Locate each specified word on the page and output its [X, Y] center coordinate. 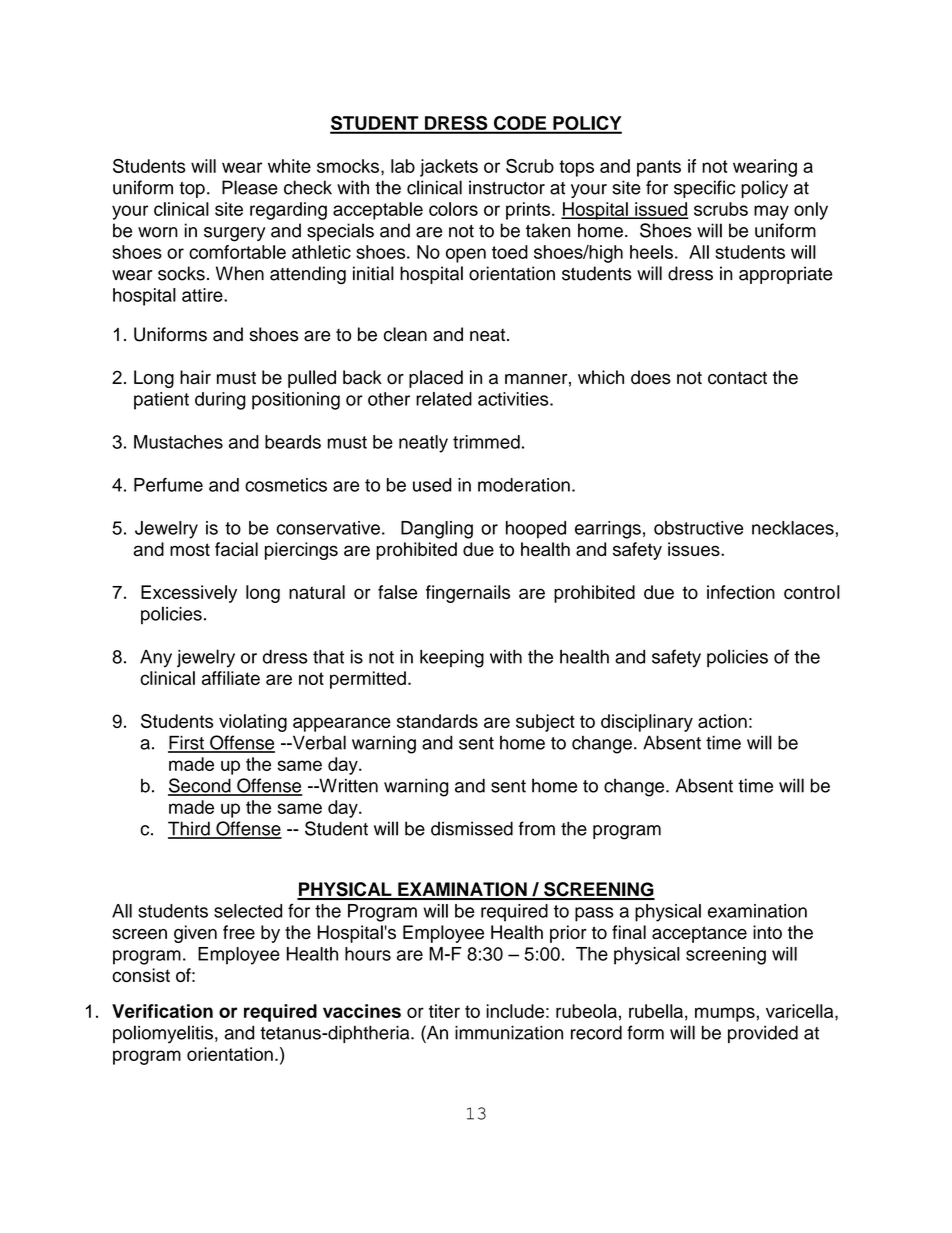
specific [704, 189]
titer [444, 1011]
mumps [725, 1014]
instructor [507, 187]
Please [250, 187]
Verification [162, 1011]
